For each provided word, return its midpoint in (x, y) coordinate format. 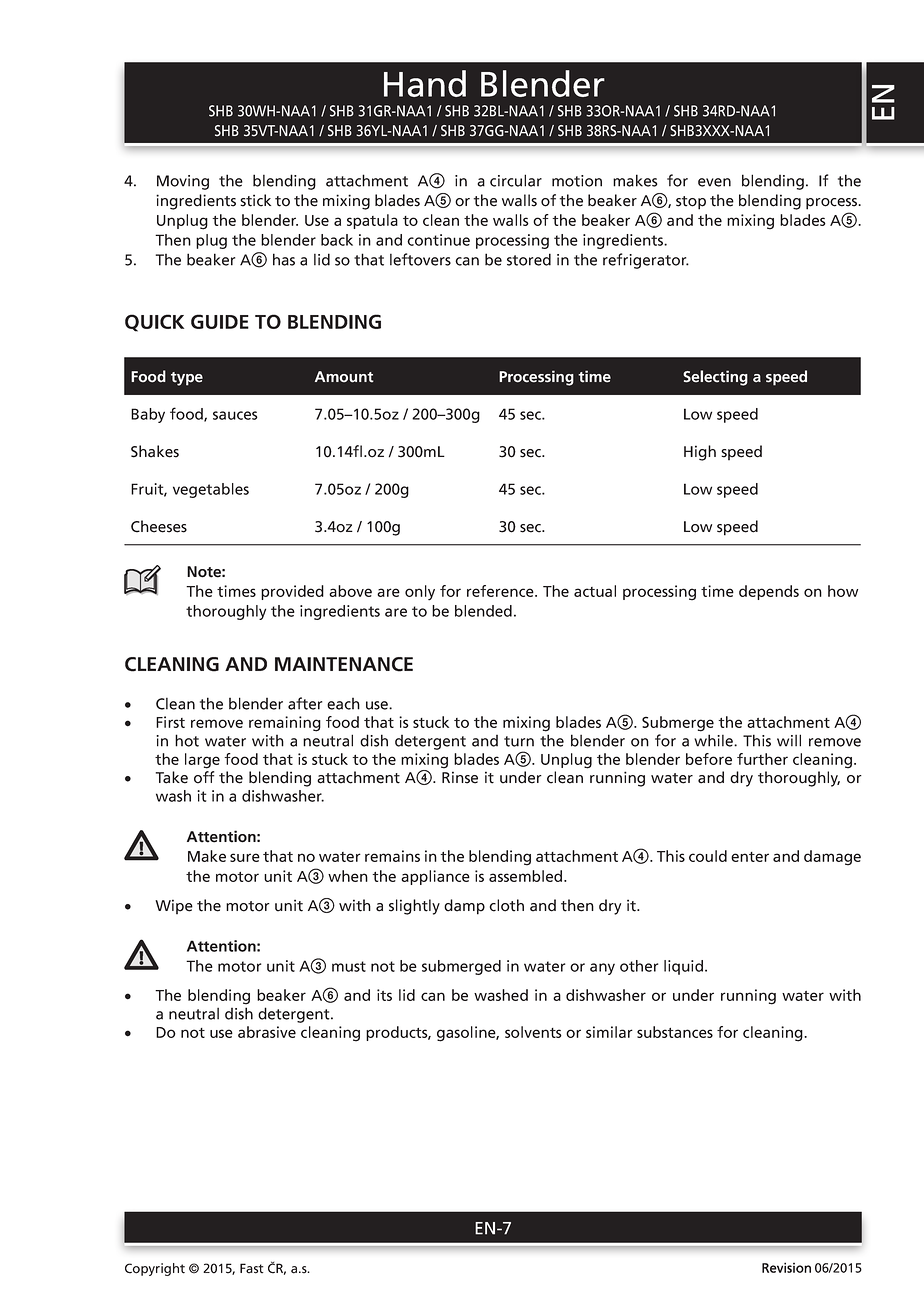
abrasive (267, 1032)
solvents (533, 1032)
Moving (183, 182)
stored (529, 259)
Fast (252, 1268)
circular (516, 180)
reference (501, 591)
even (714, 182)
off (204, 777)
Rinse (460, 777)
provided (292, 592)
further (762, 759)
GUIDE (220, 321)
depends (769, 592)
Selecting (715, 378)
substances (675, 1032)
